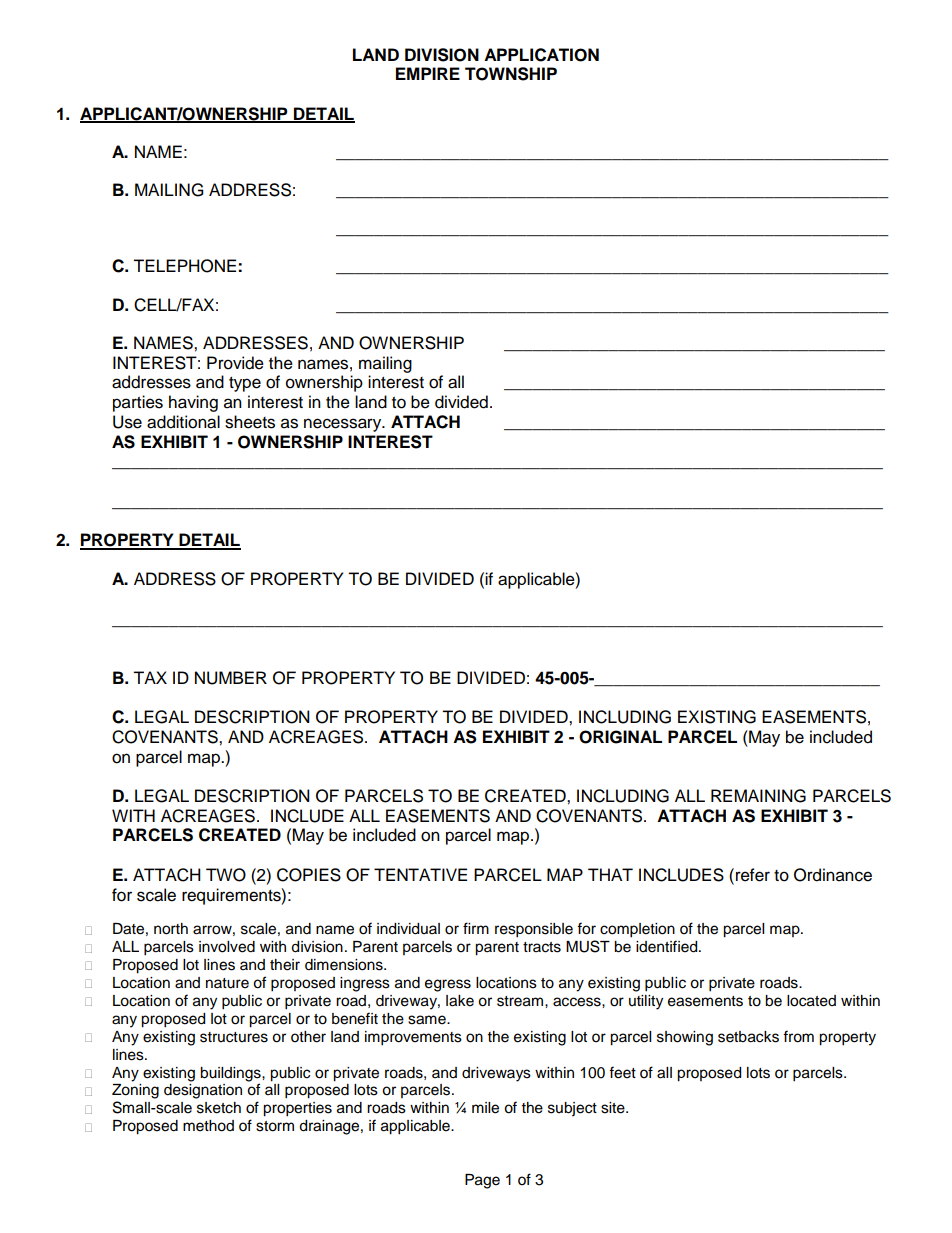 This image has height=1233, width=952. What do you see at coordinates (183, 422) in the image?
I see `additional` at bounding box center [183, 422].
